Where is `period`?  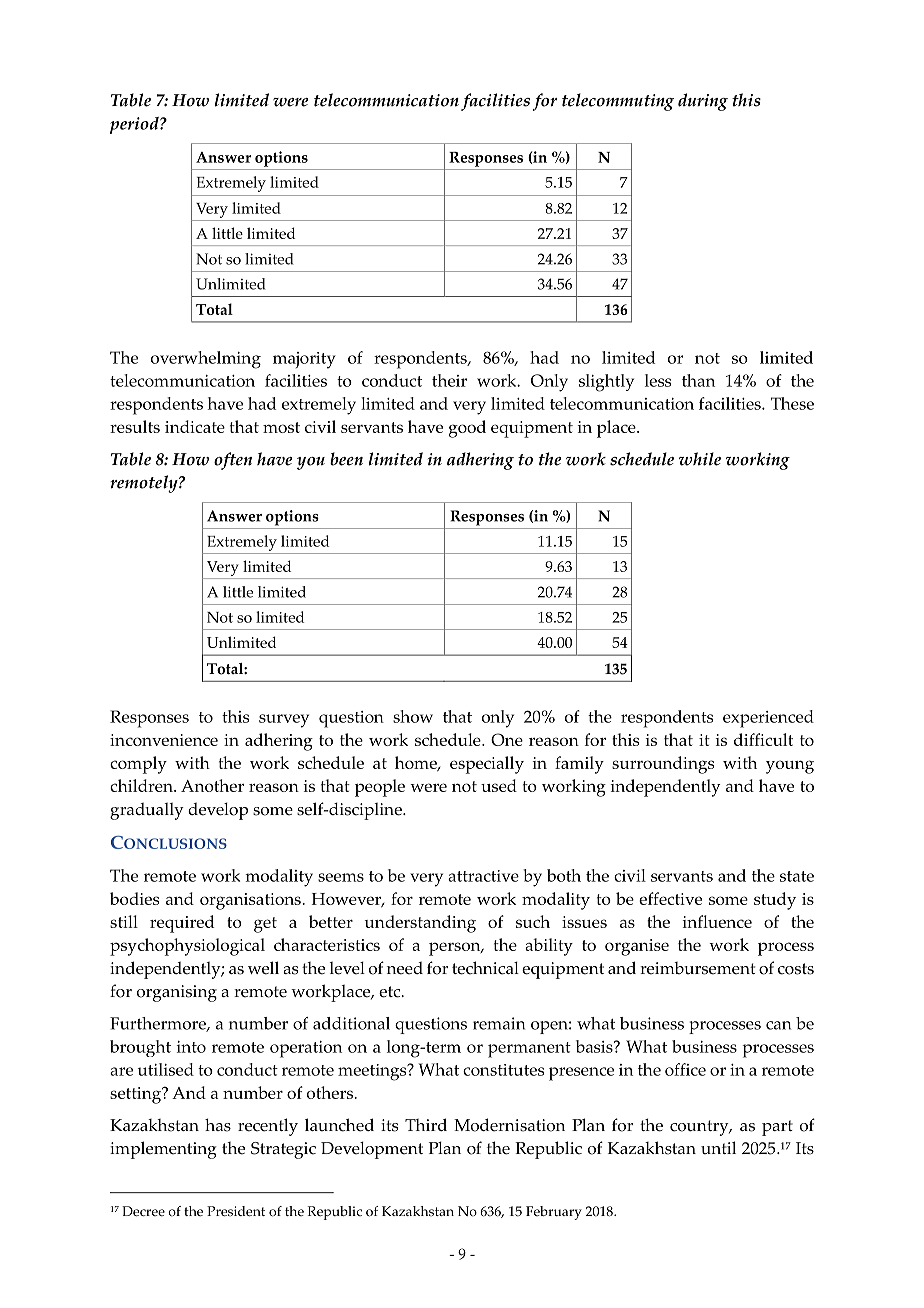 period is located at coordinates (135, 125).
